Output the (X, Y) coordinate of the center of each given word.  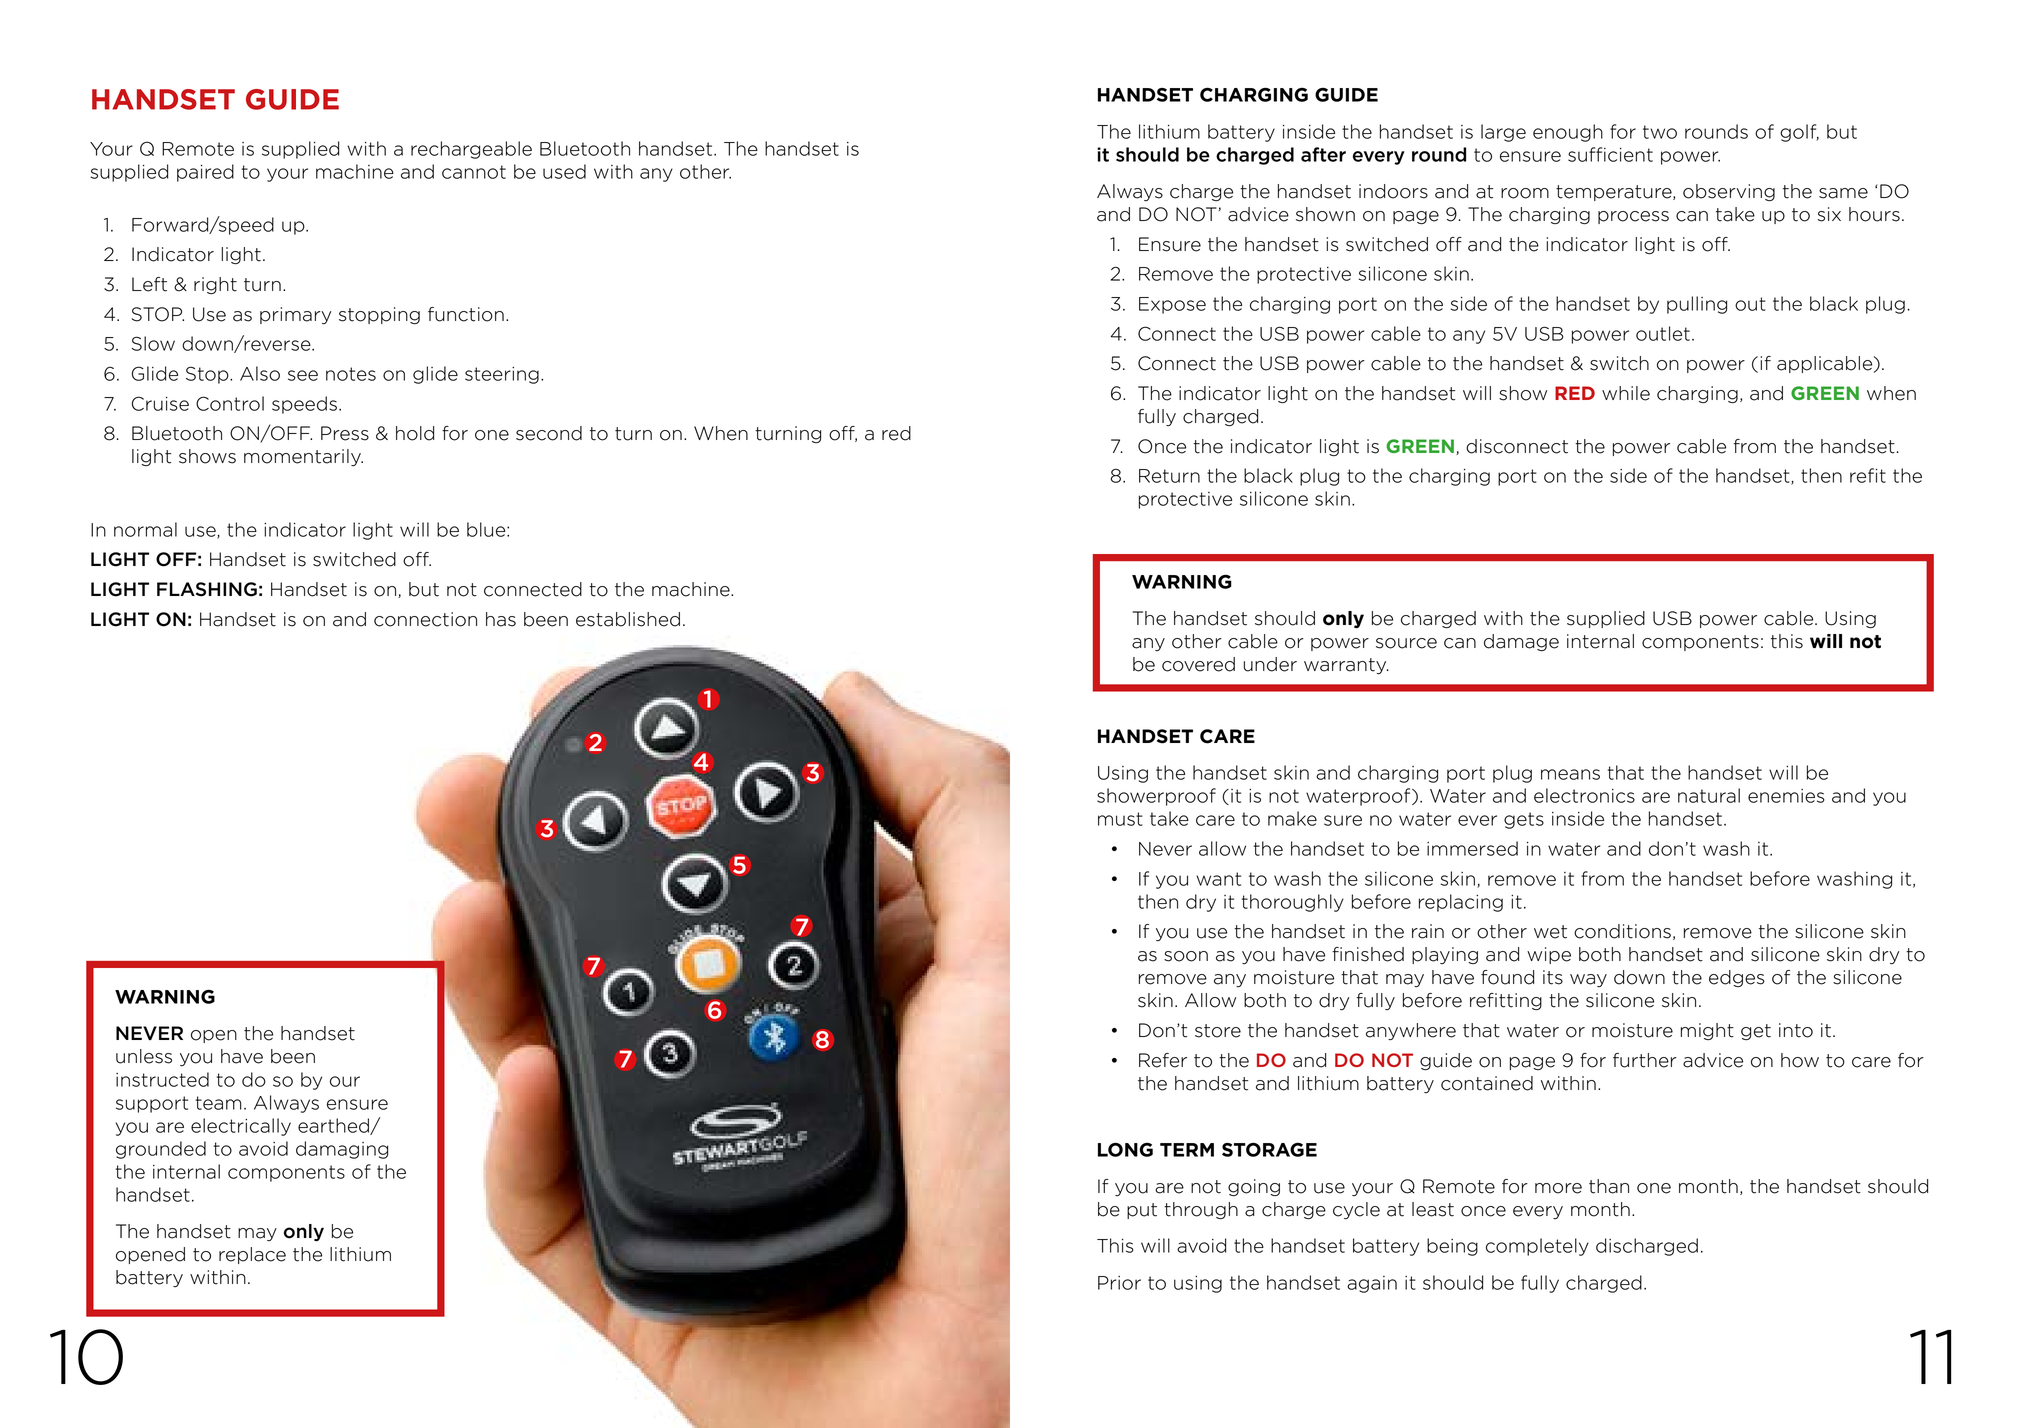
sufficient (1610, 154)
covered (1198, 664)
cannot (474, 172)
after (1323, 154)
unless (144, 1056)
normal (145, 529)
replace (252, 1255)
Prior (1119, 1283)
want (1218, 879)
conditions (1622, 931)
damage (1521, 642)
